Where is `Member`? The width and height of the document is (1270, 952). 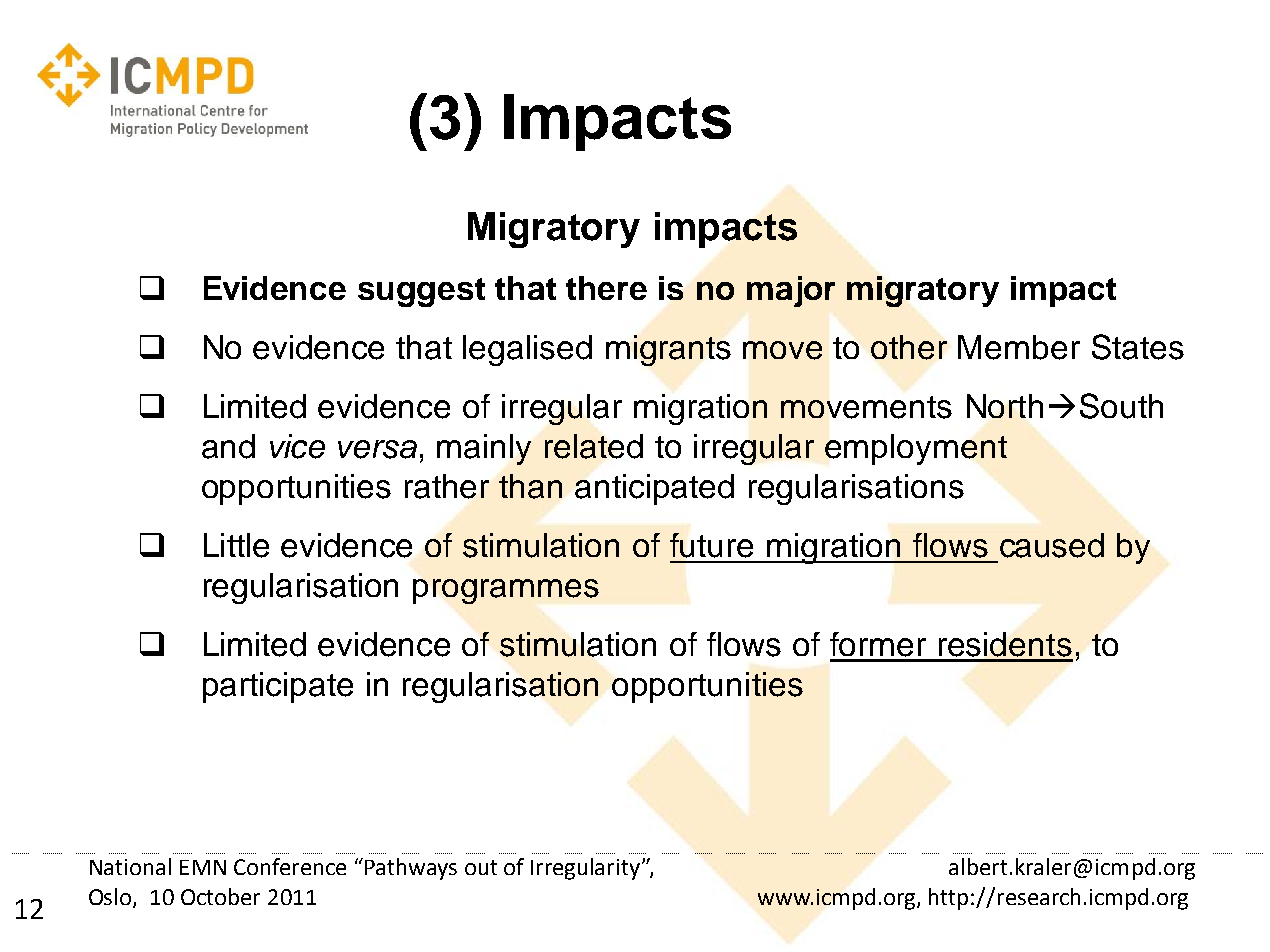
Member is located at coordinates (1019, 347).
